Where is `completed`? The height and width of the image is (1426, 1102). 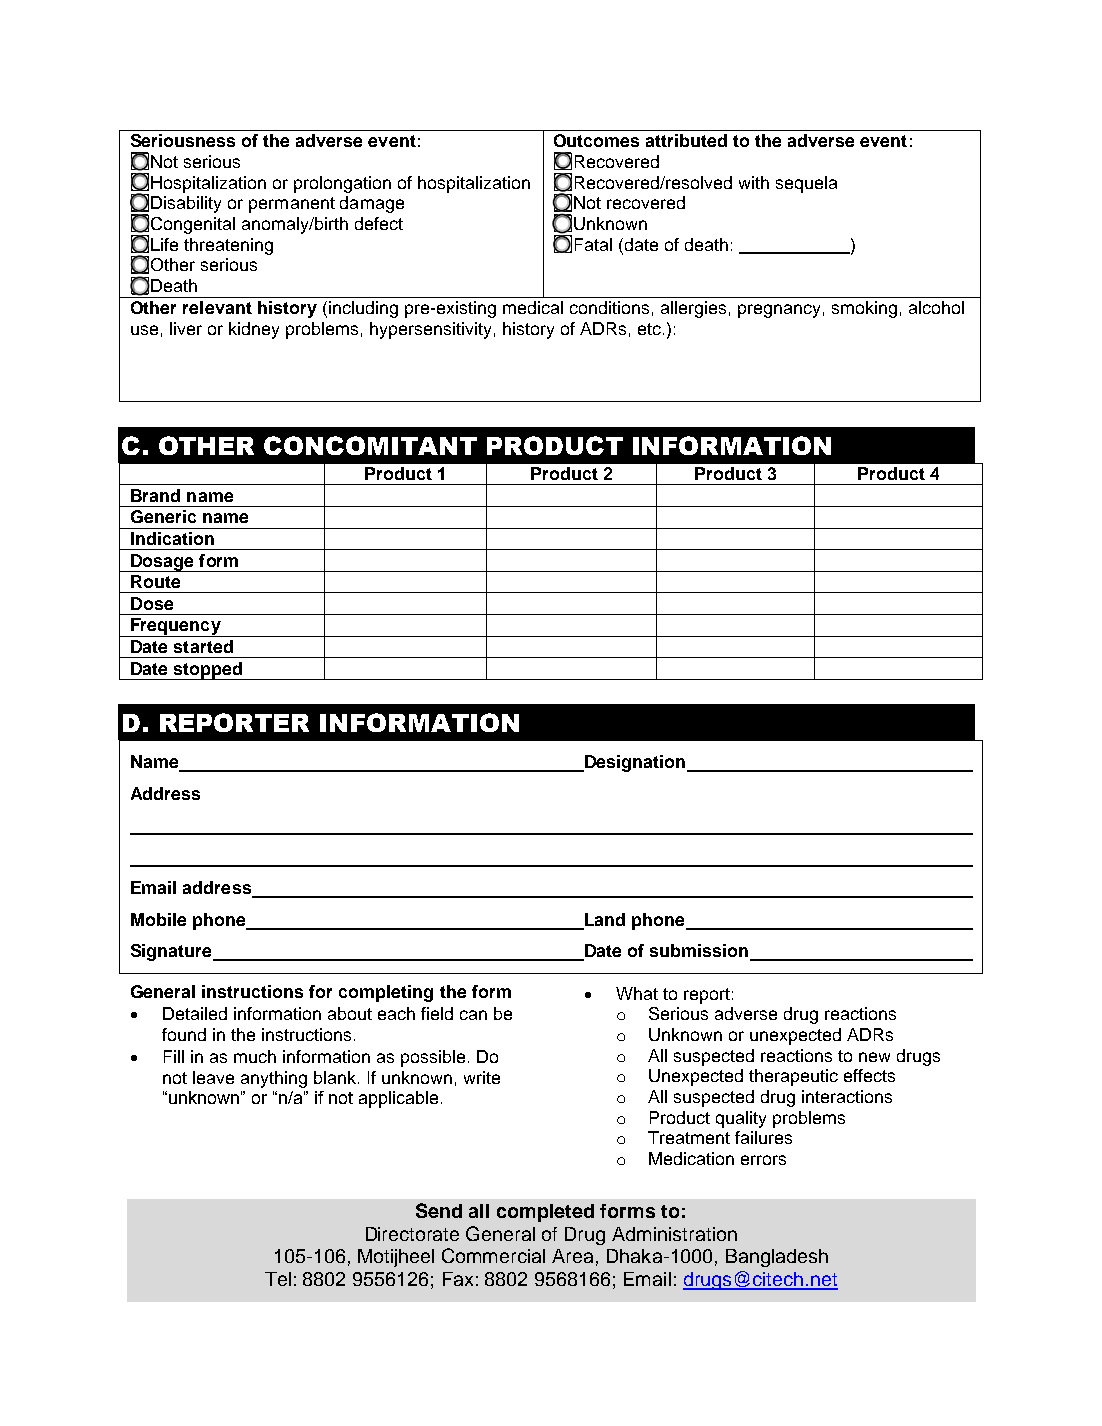 completed is located at coordinates (545, 1213).
